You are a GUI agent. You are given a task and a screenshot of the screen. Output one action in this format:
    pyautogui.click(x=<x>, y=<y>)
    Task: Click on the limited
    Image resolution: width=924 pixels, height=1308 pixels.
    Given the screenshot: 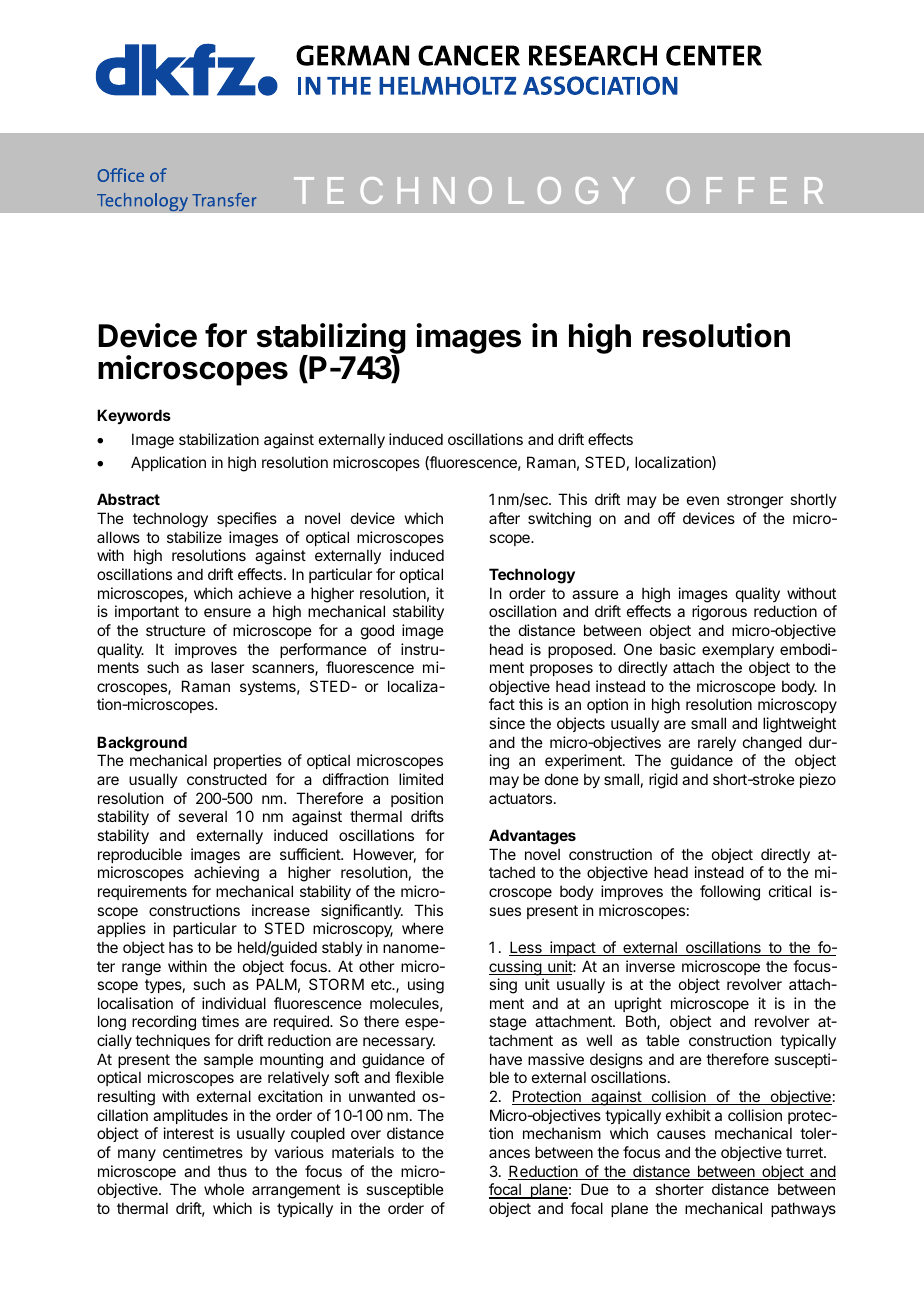 What is the action you would take?
    pyautogui.click(x=421, y=779)
